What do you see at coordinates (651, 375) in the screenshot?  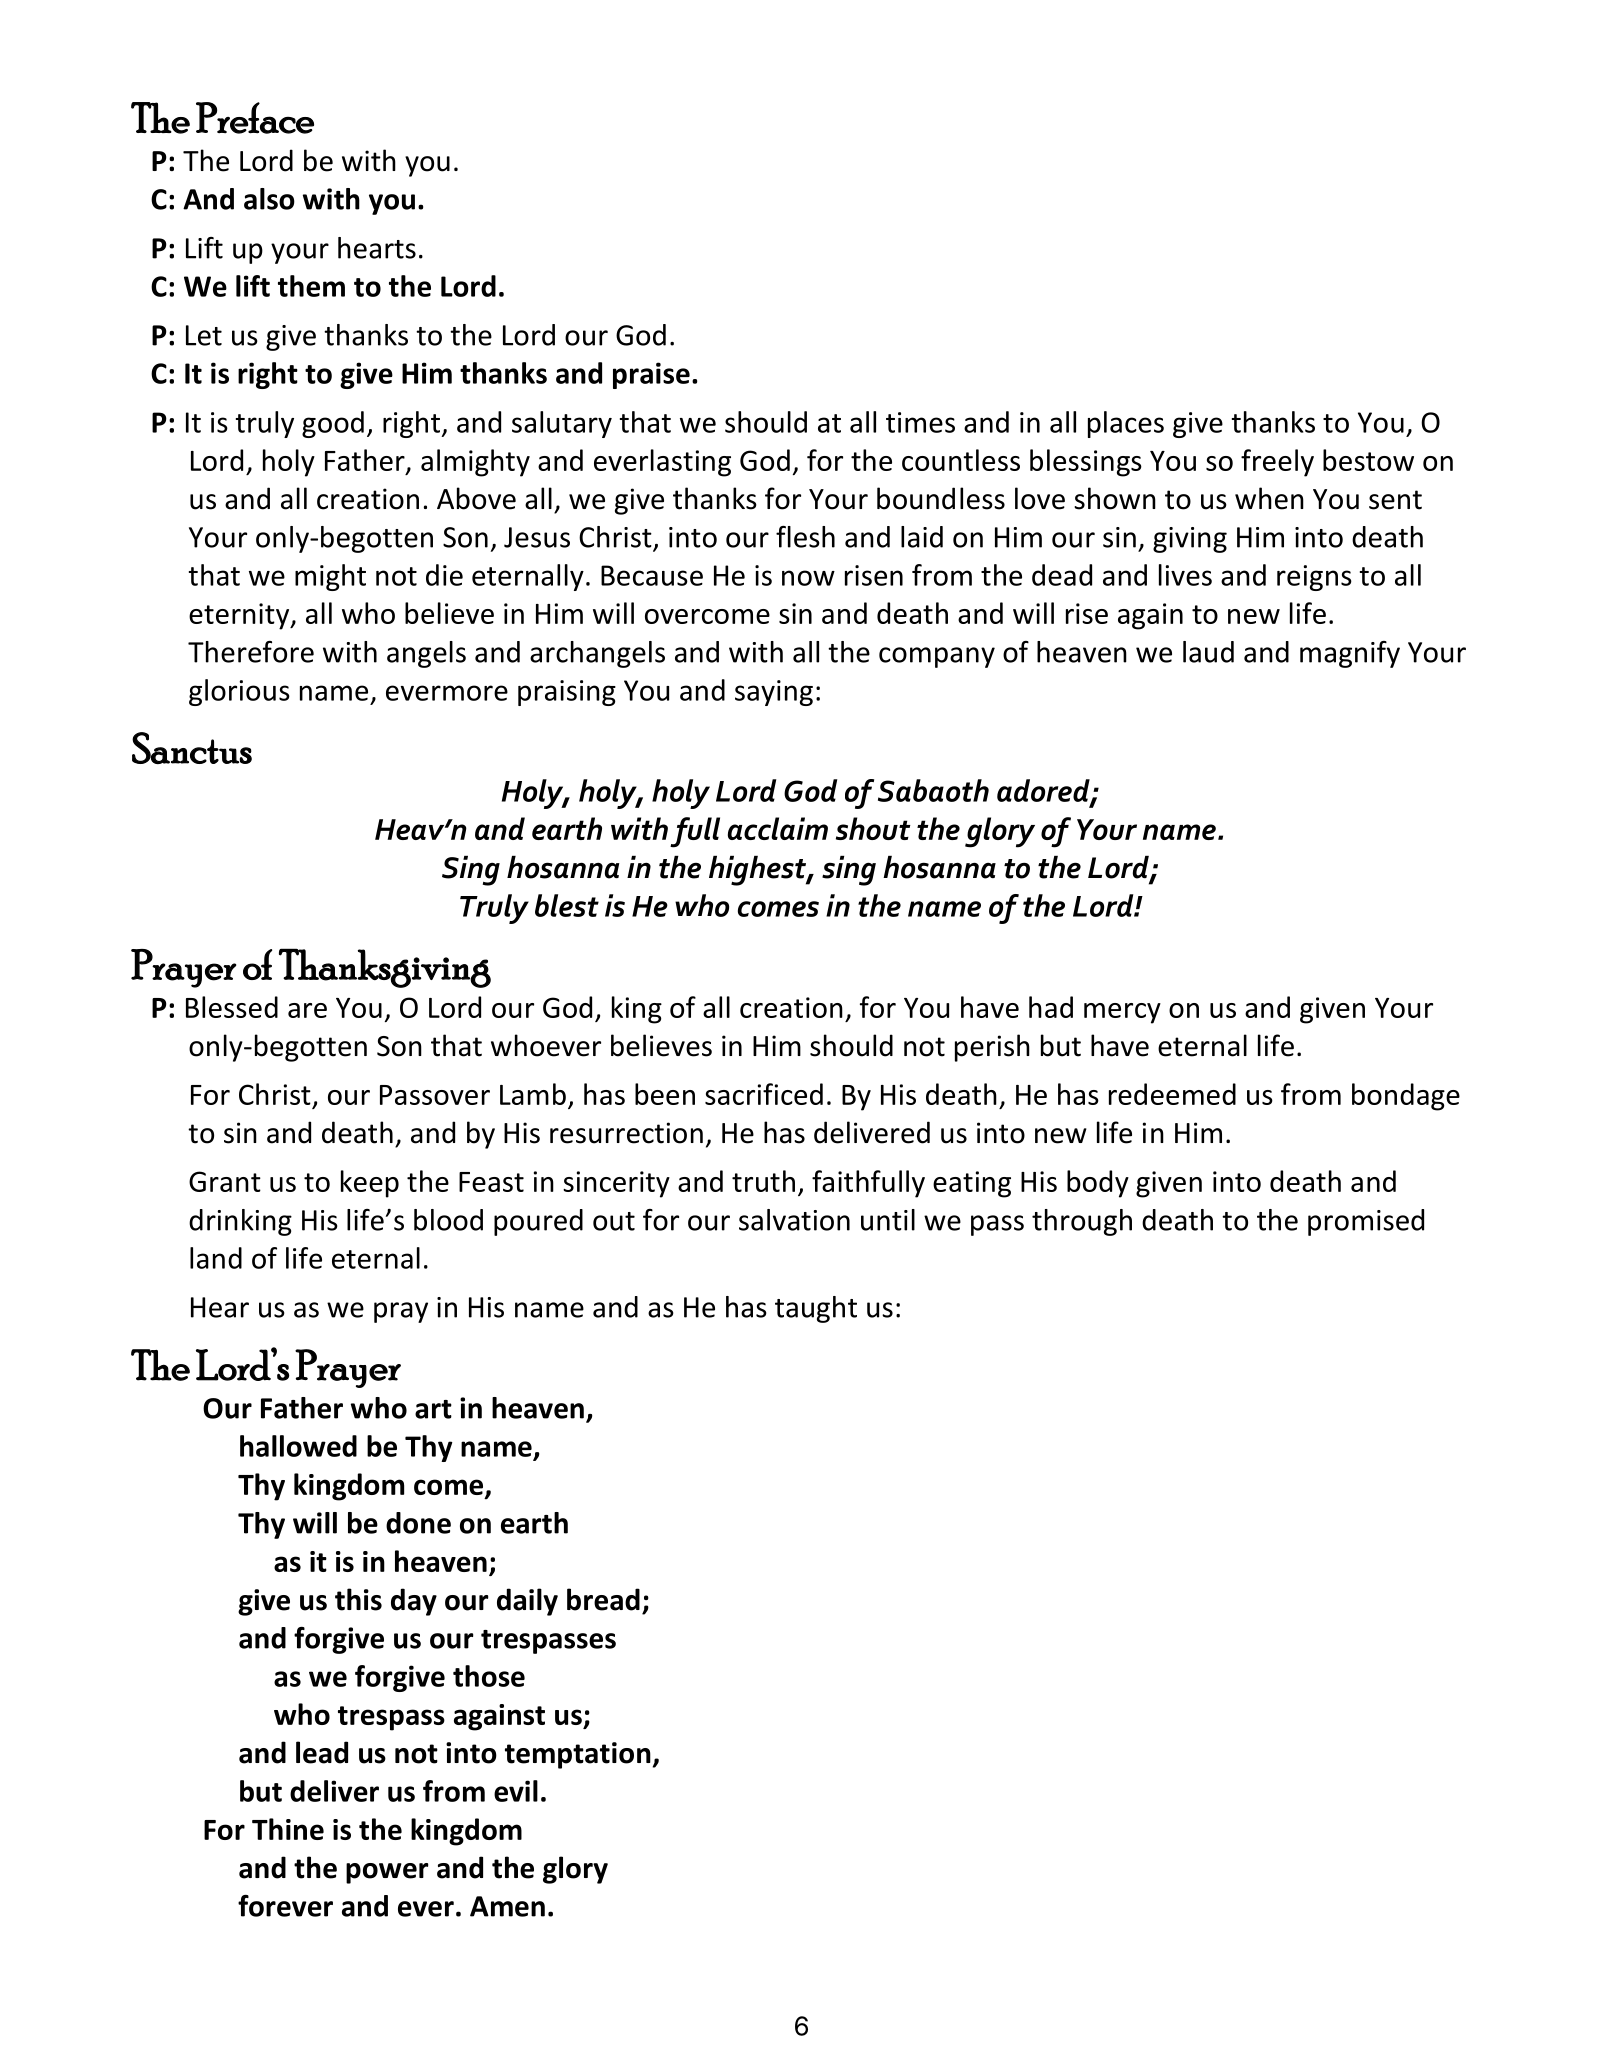 I see `praise` at bounding box center [651, 375].
